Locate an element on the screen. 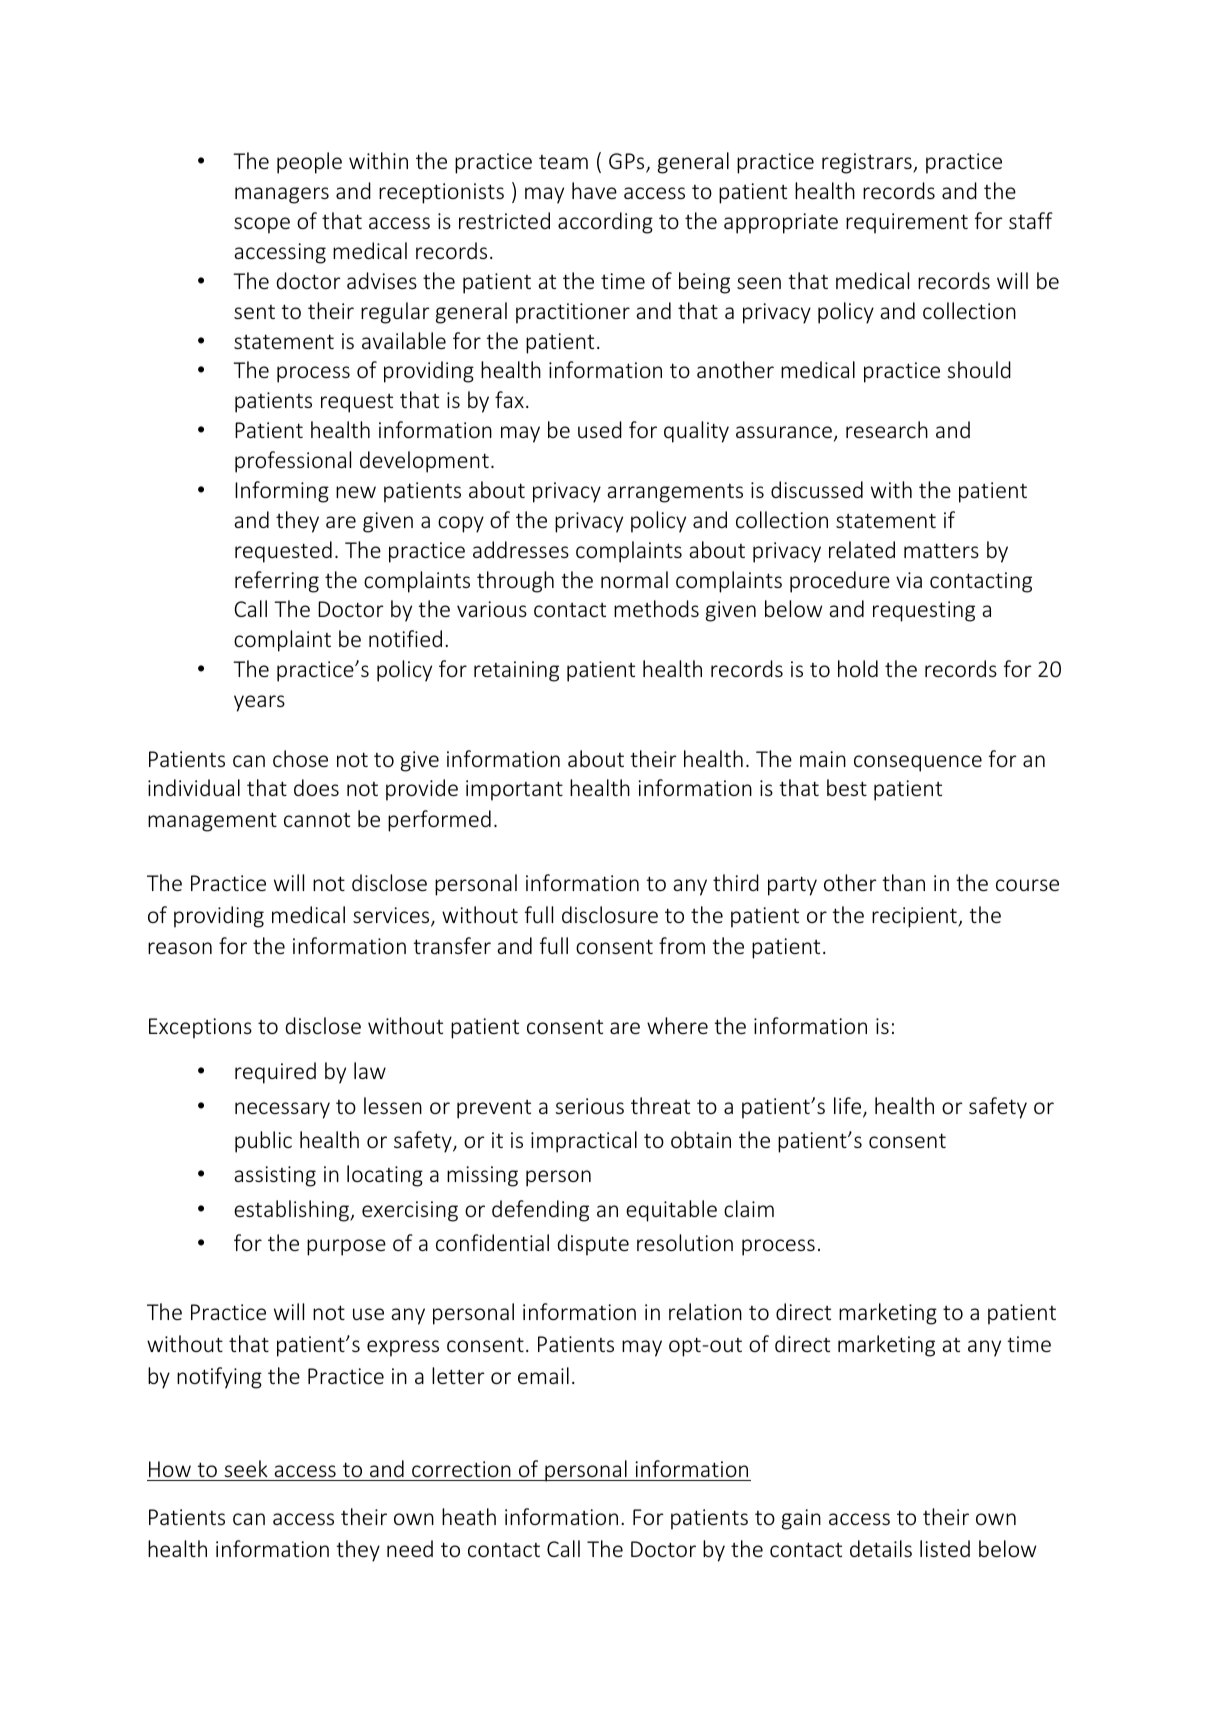  seek is located at coordinates (246, 1468).
